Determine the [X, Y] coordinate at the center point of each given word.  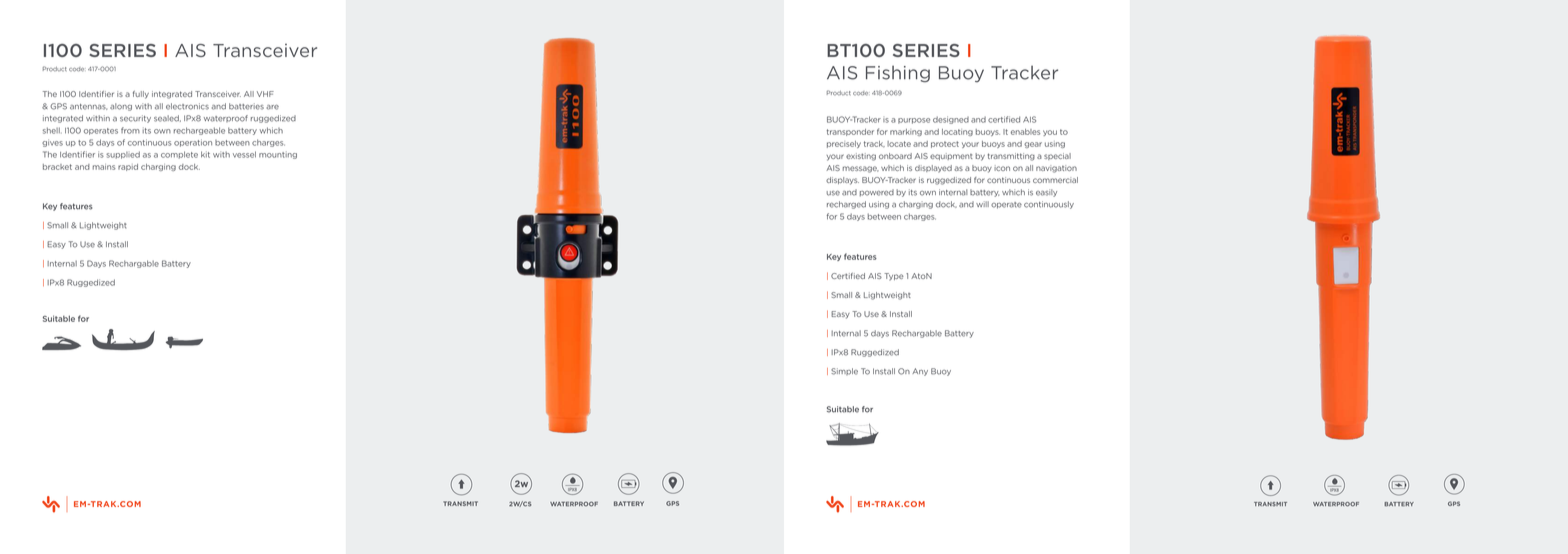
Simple [844, 371]
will [982, 204]
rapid [128, 167]
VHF [265, 94]
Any [920, 372]
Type [894, 277]
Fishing [898, 74]
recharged [846, 205]
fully [141, 95]
